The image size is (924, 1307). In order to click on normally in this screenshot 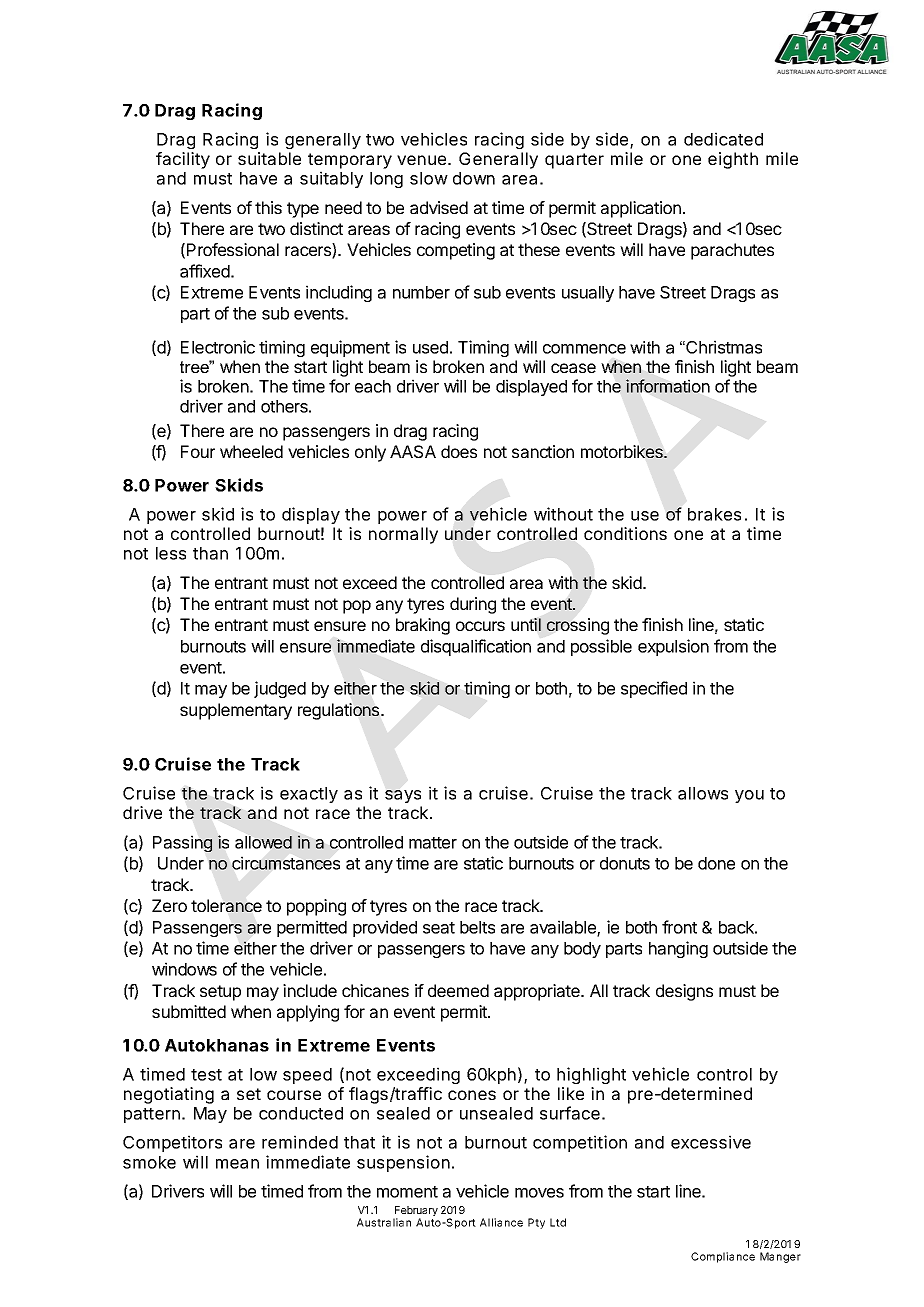, I will do `click(403, 535)`.
